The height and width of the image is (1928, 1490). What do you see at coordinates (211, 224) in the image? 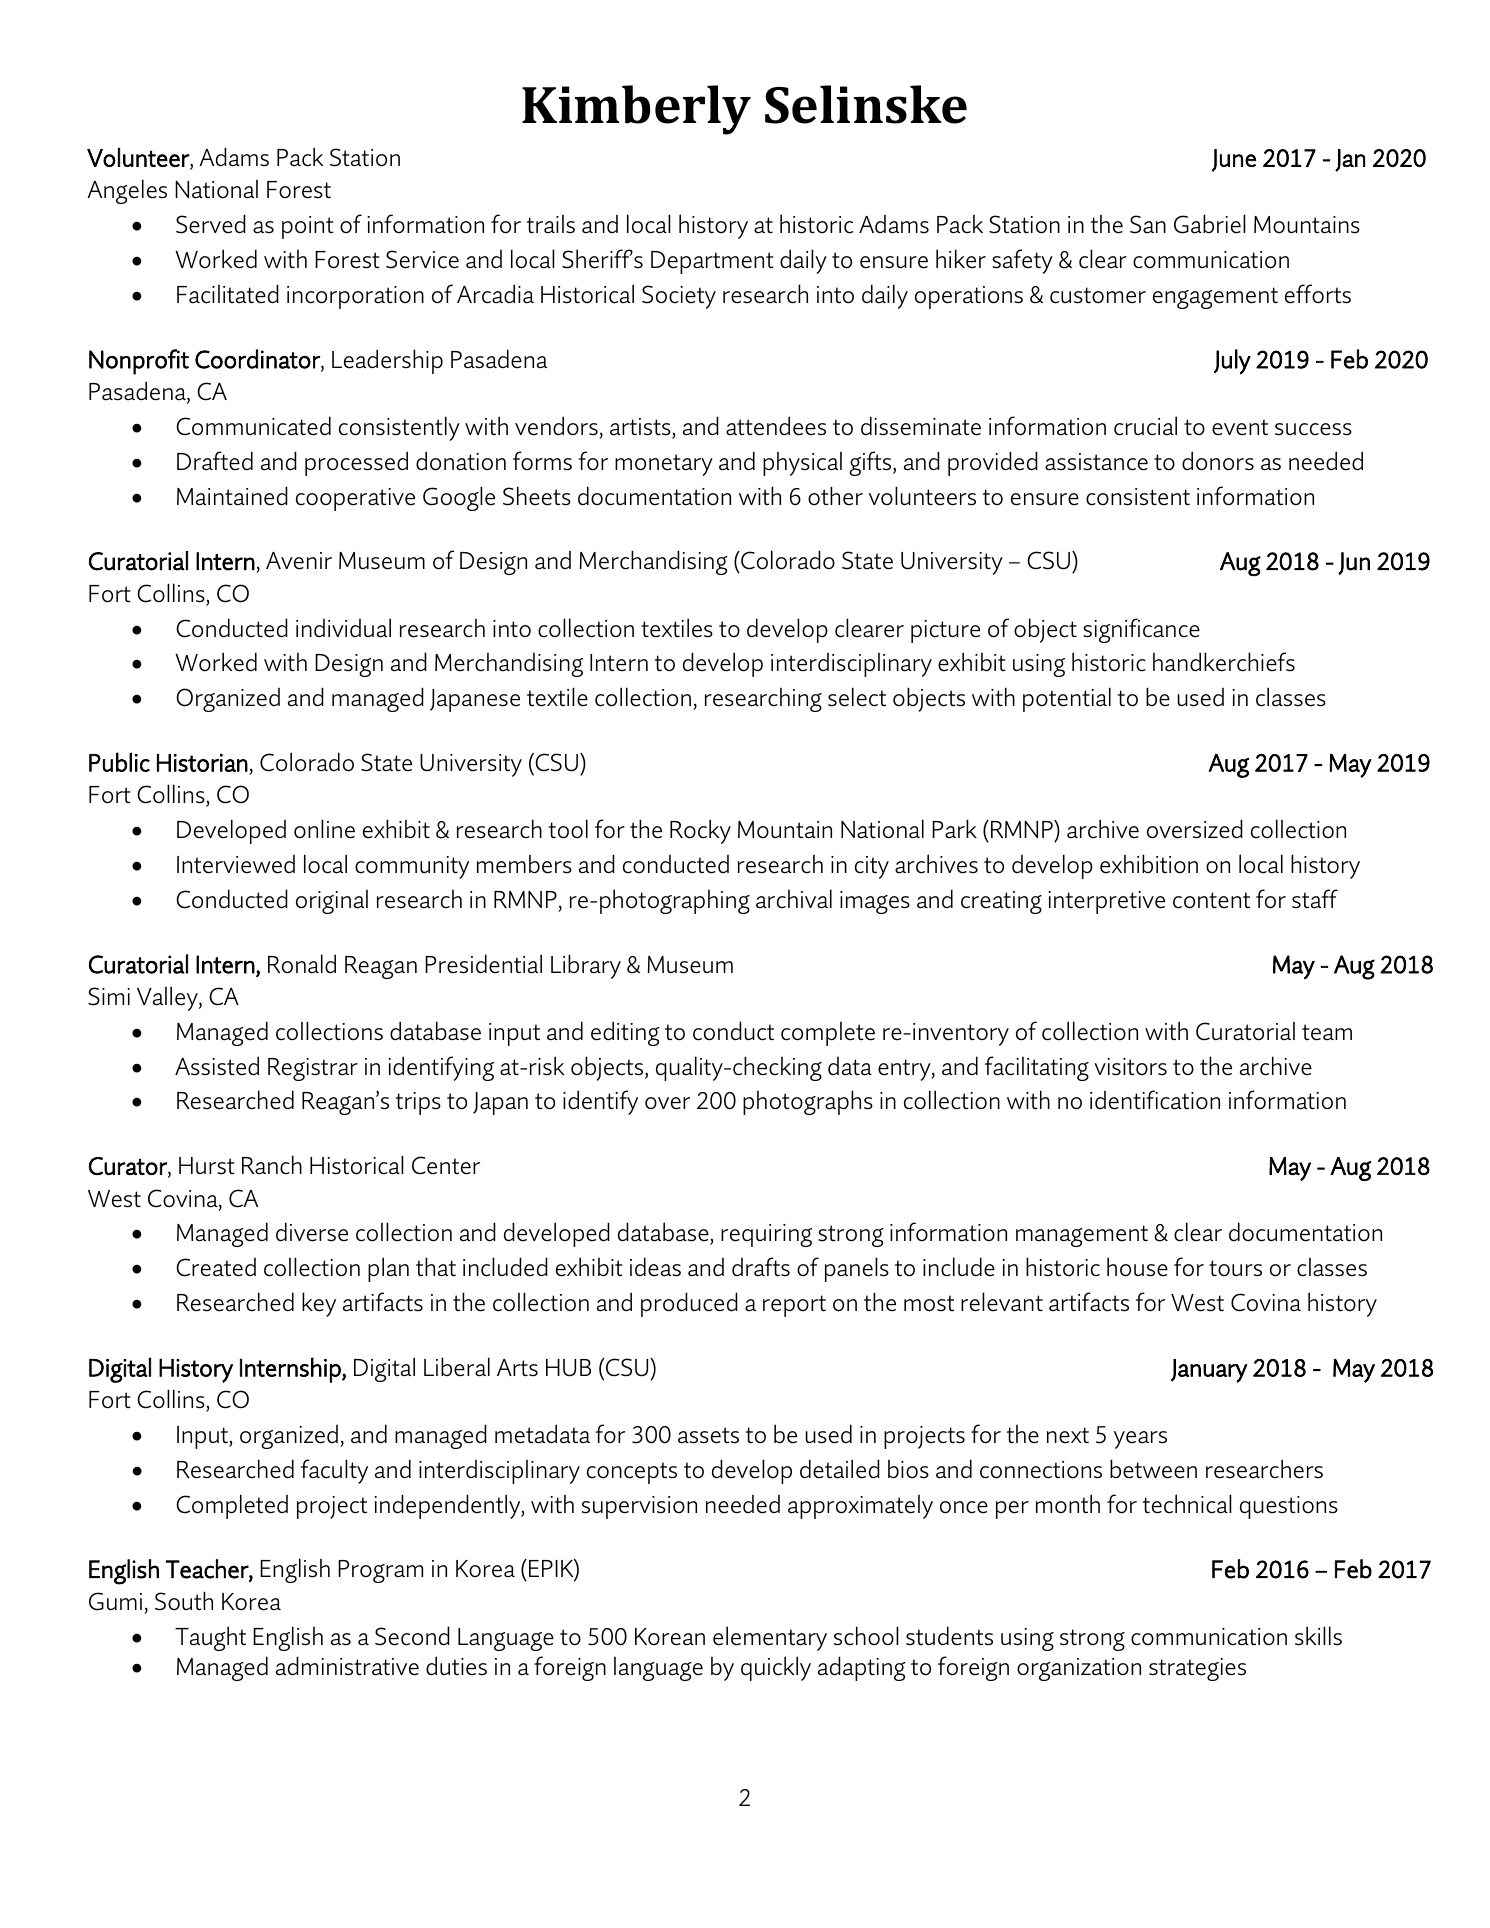
I see `Served` at bounding box center [211, 224].
